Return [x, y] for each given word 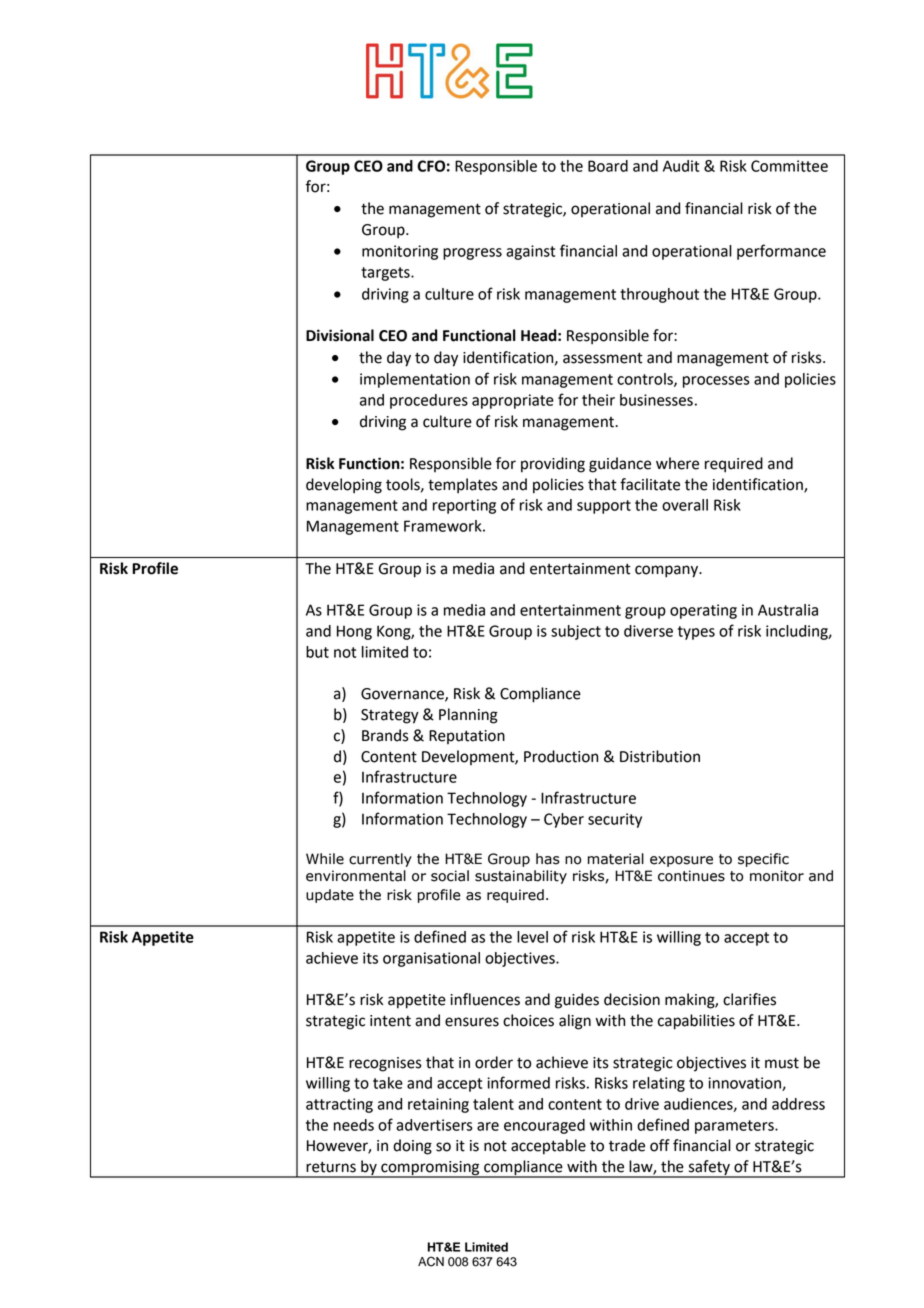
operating [703, 611]
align [575, 1022]
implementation [415, 380]
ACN [431, 1261]
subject [576, 632]
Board [608, 166]
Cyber [564, 820]
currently [380, 860]
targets [386, 274]
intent [390, 1021]
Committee [789, 166]
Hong [354, 632]
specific [763, 860]
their [598, 400]
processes [716, 382]
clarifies [749, 999]
